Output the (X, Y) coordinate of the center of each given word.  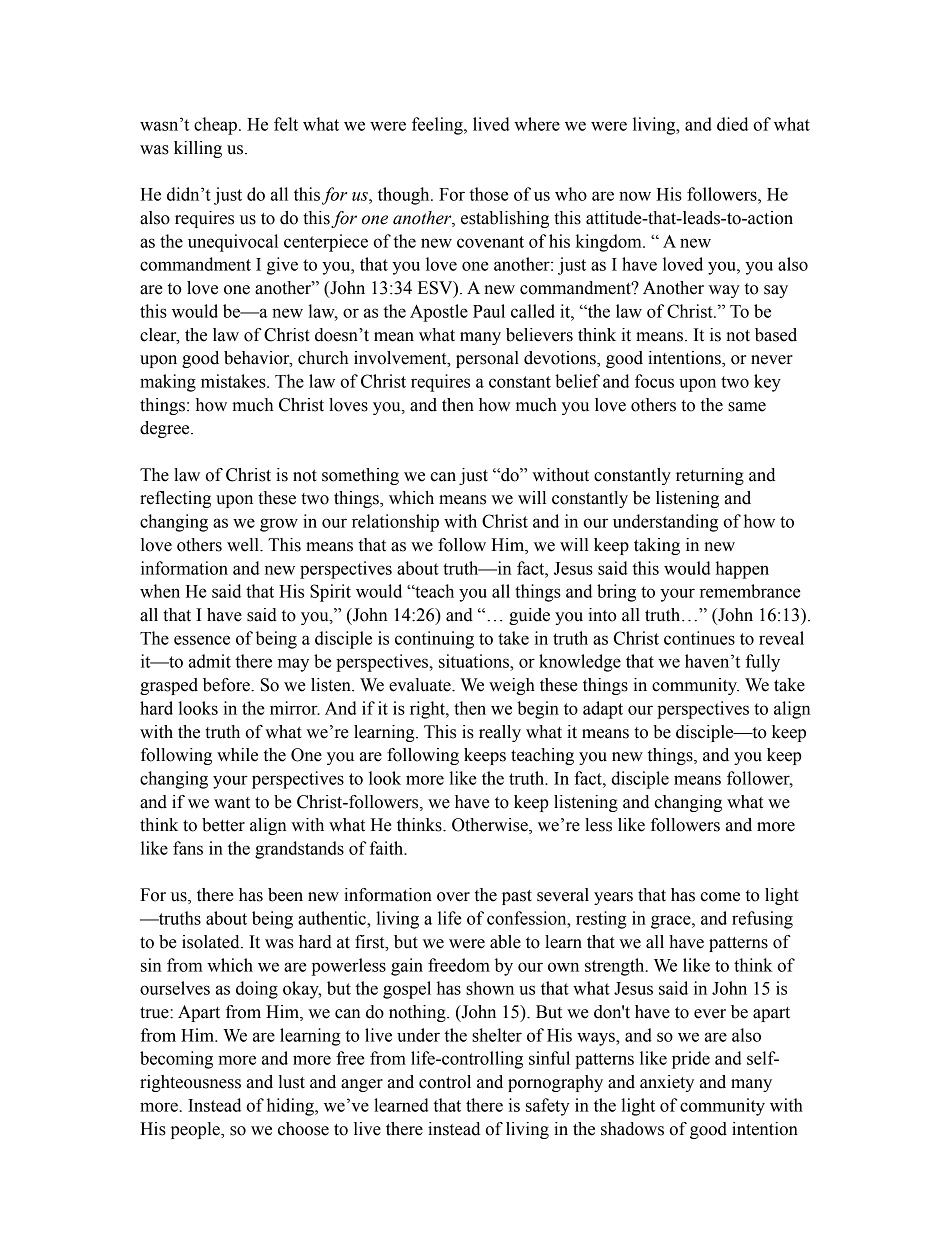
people (196, 1130)
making (168, 383)
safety (548, 1107)
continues (699, 638)
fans (188, 848)
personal (487, 359)
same (747, 407)
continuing (434, 640)
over (453, 897)
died (732, 124)
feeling (438, 126)
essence (202, 640)
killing (198, 149)
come (720, 897)
